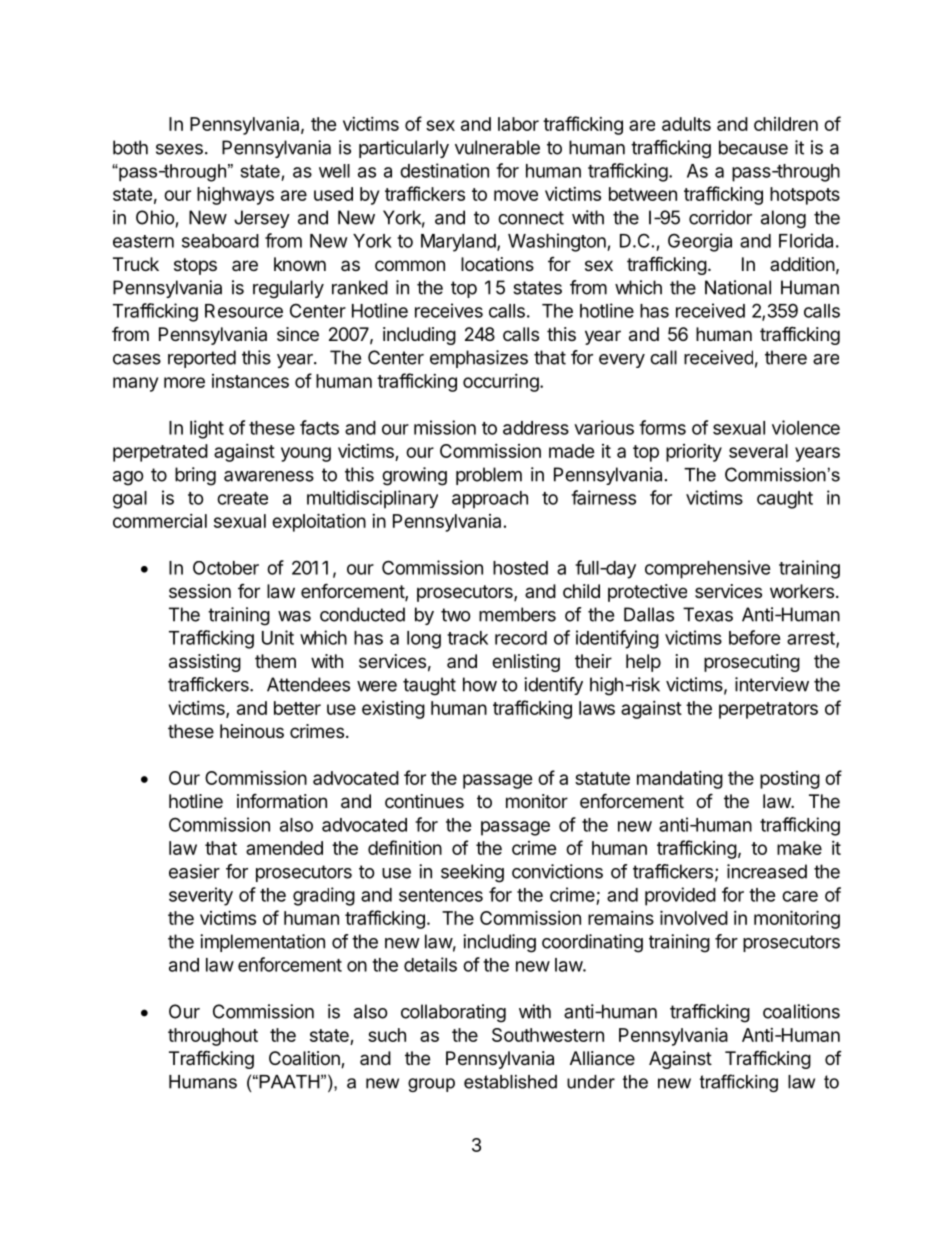 The height and width of the screenshot is (1233, 952). What do you see at coordinates (489, 476) in the screenshot?
I see `problem` at bounding box center [489, 476].
